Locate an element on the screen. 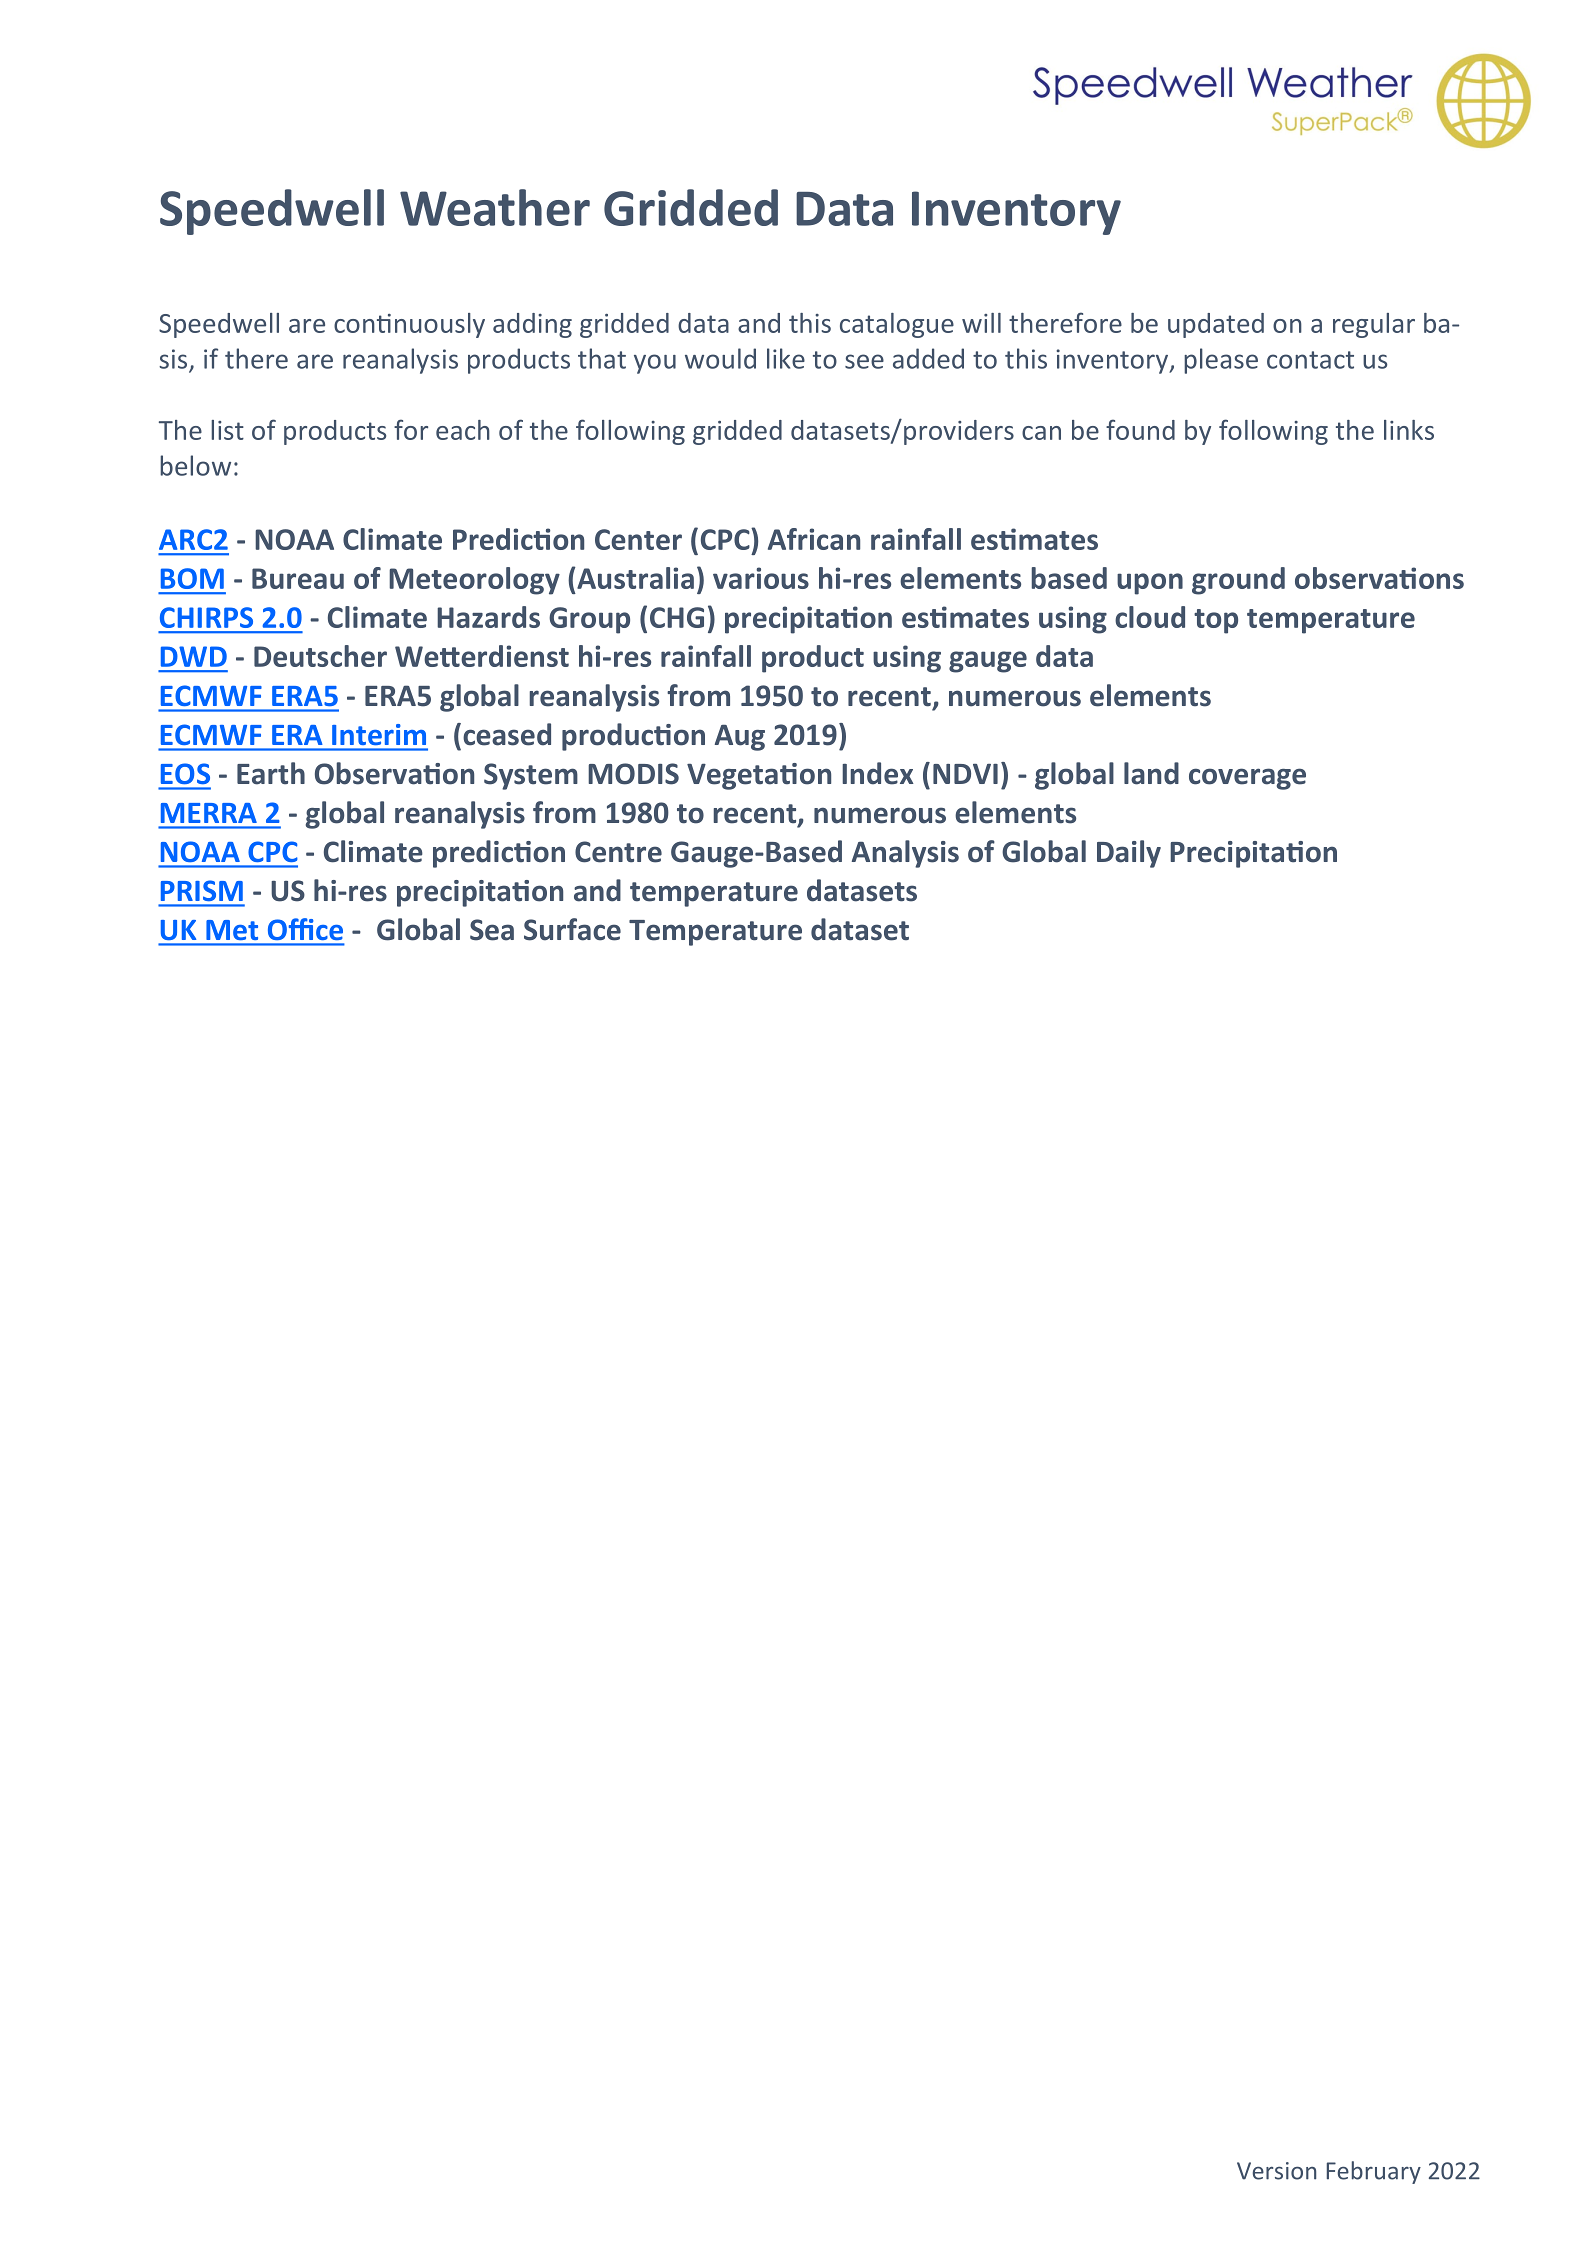  land is located at coordinates (1151, 773).
